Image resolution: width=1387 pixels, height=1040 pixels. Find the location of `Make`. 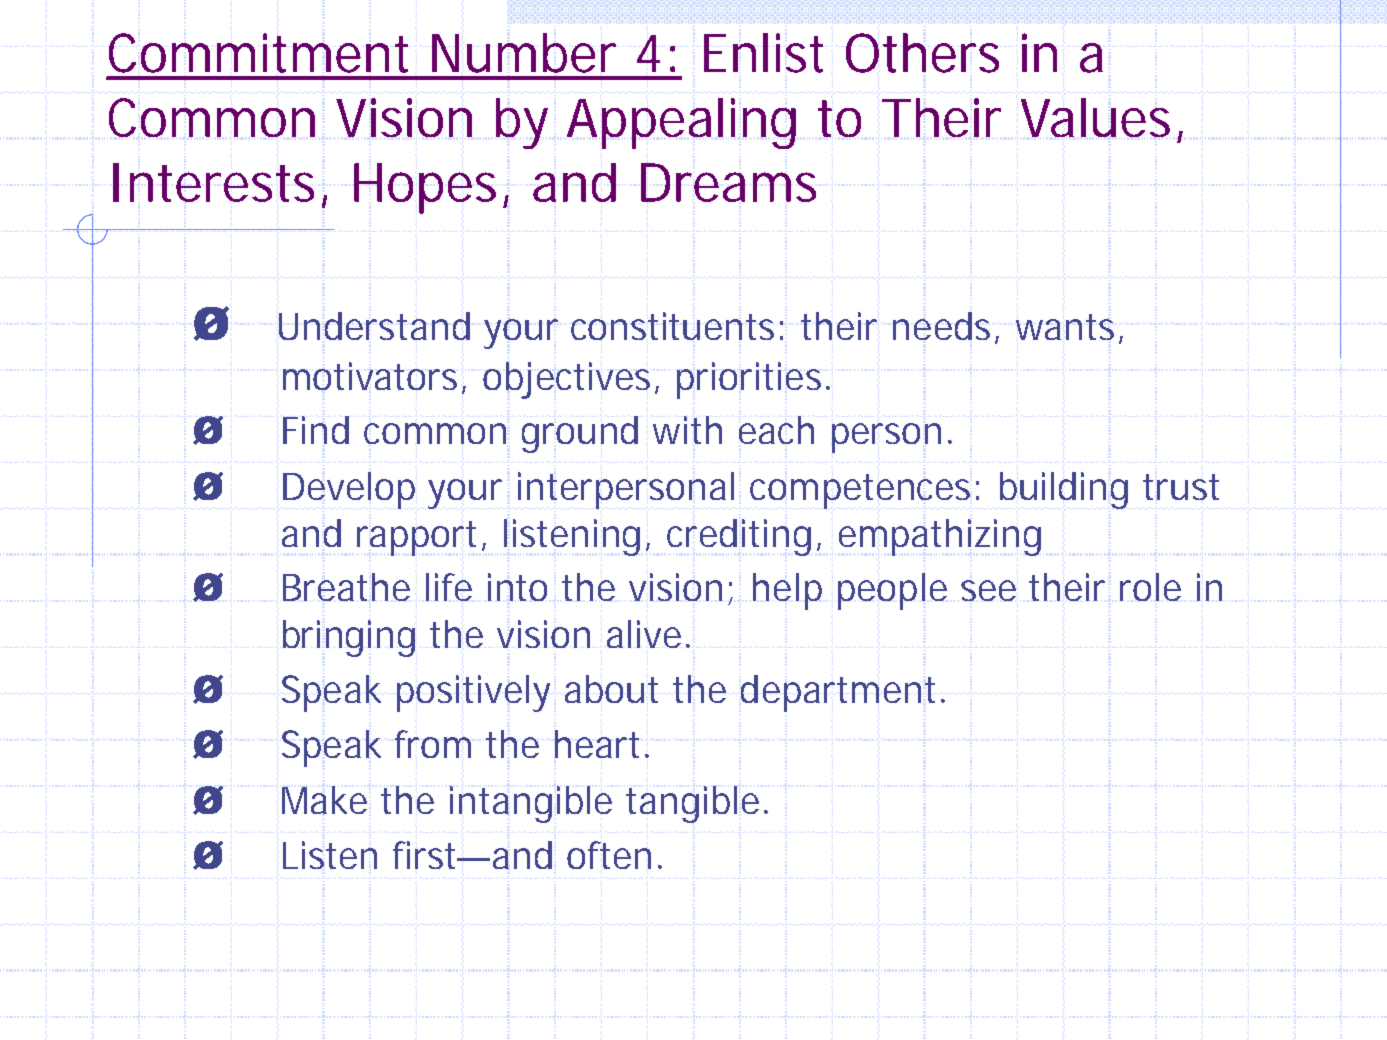

Make is located at coordinates (324, 800).
